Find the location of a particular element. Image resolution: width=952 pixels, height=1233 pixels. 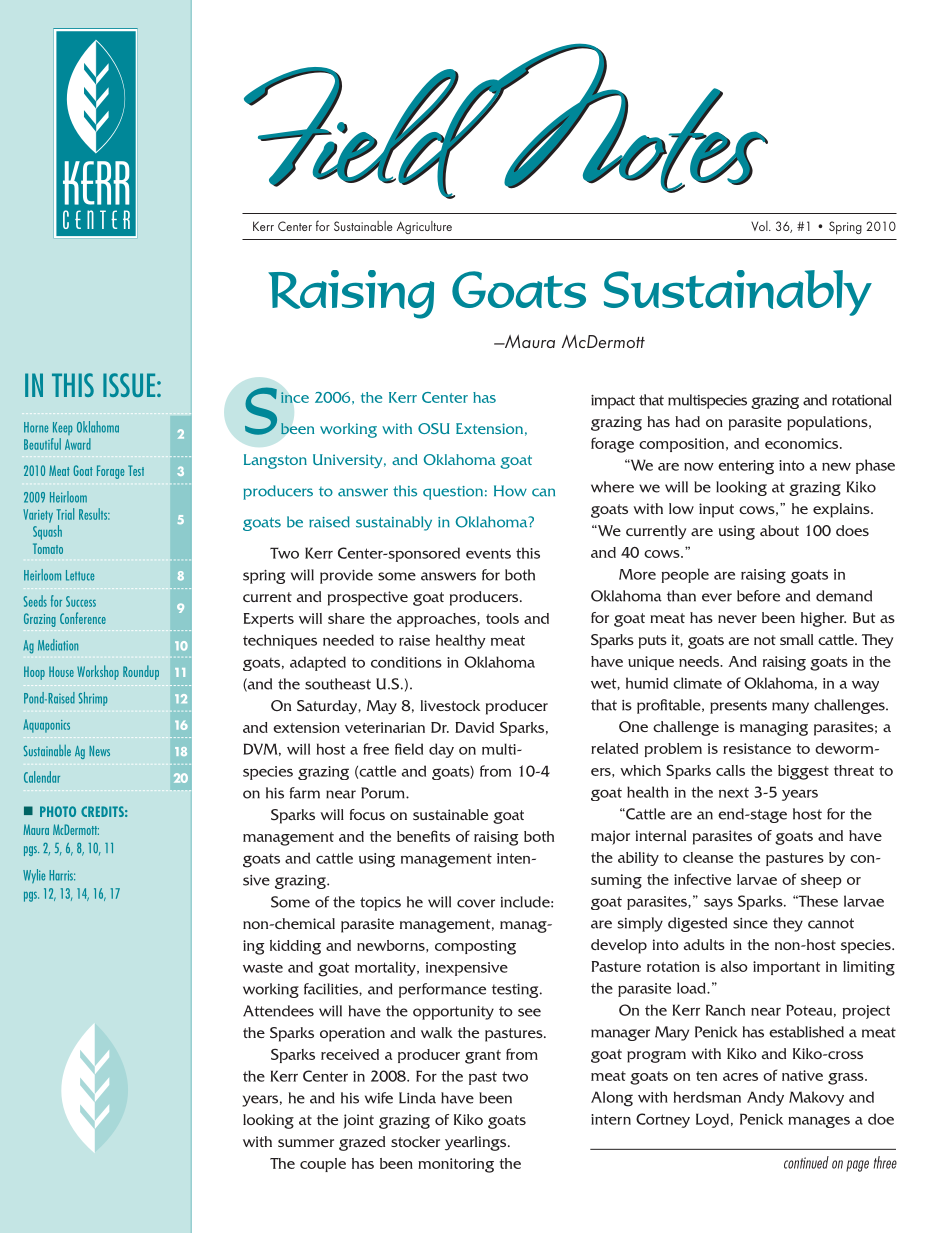

benefits is located at coordinates (423, 836).
